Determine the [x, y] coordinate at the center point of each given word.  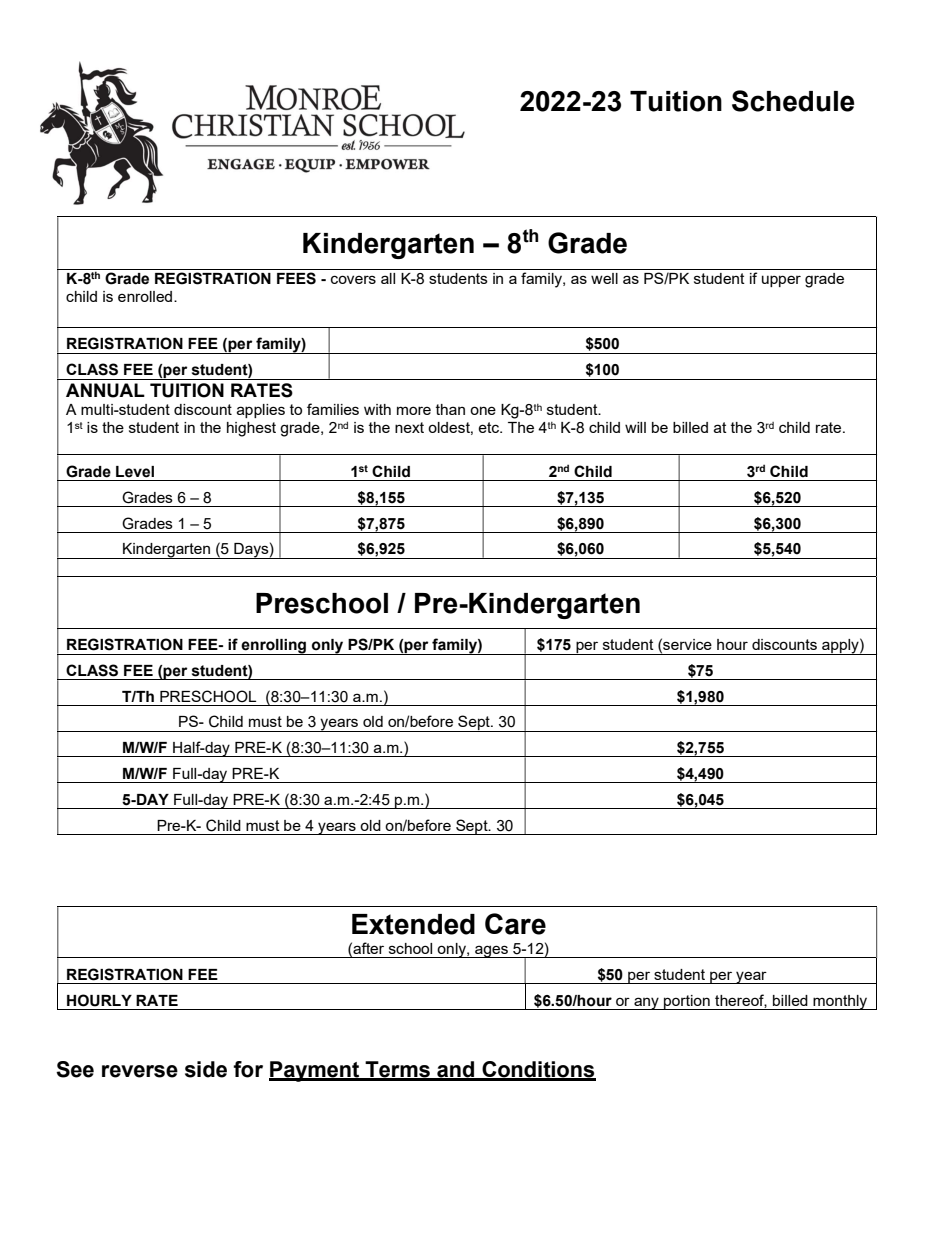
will [635, 427]
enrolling [274, 647]
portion [687, 1002]
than [450, 409]
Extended [413, 924]
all [388, 278]
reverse [140, 1071]
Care [515, 924]
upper [781, 281]
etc [489, 427]
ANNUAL [105, 390]
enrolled [146, 296]
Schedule [793, 101]
